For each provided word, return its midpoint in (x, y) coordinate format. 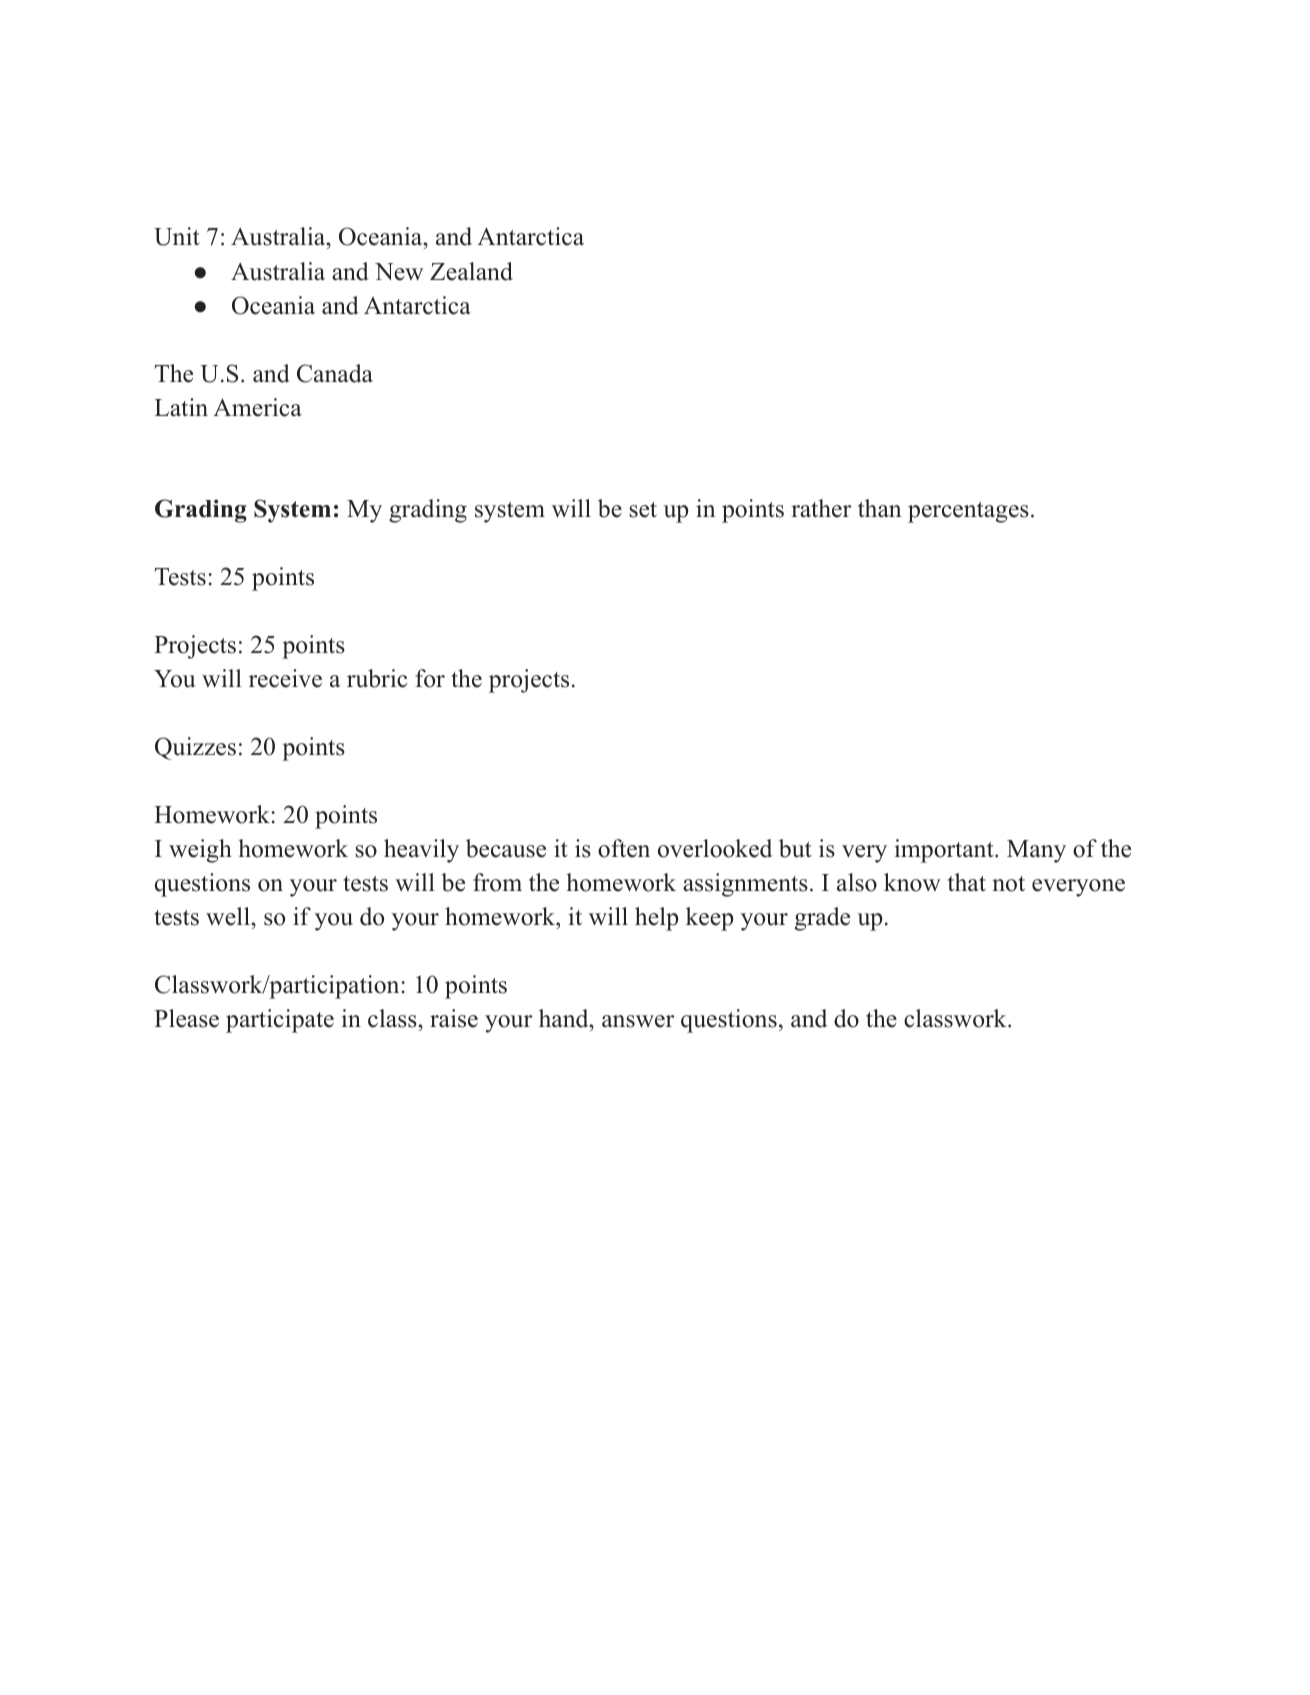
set (643, 510)
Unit (177, 236)
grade (822, 919)
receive (285, 678)
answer (638, 1021)
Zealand (471, 271)
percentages (968, 512)
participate (280, 1021)
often (624, 848)
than (880, 508)
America (257, 407)
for (430, 678)
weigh (200, 851)
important (945, 851)
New (399, 272)
